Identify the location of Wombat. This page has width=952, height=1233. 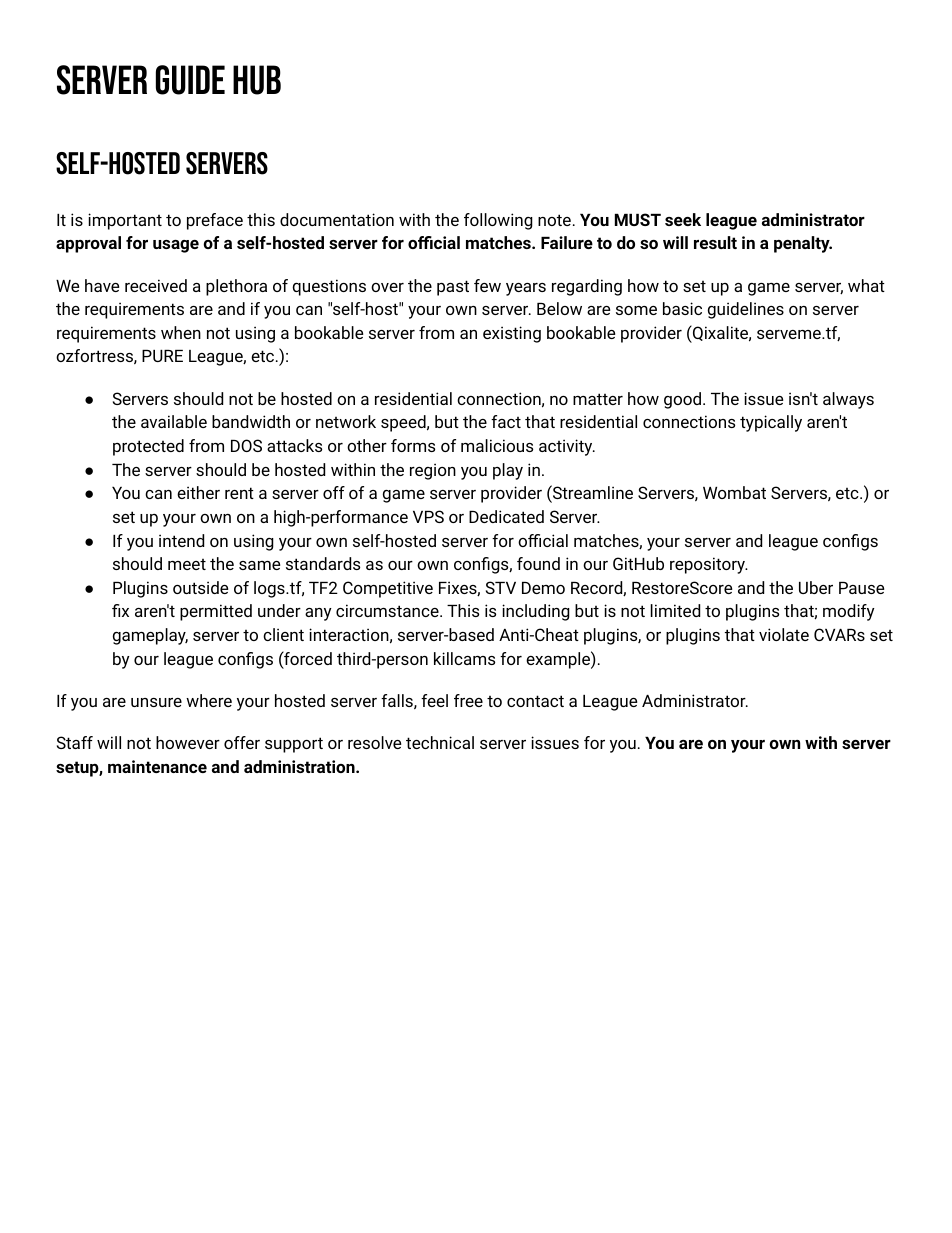
(734, 492).
